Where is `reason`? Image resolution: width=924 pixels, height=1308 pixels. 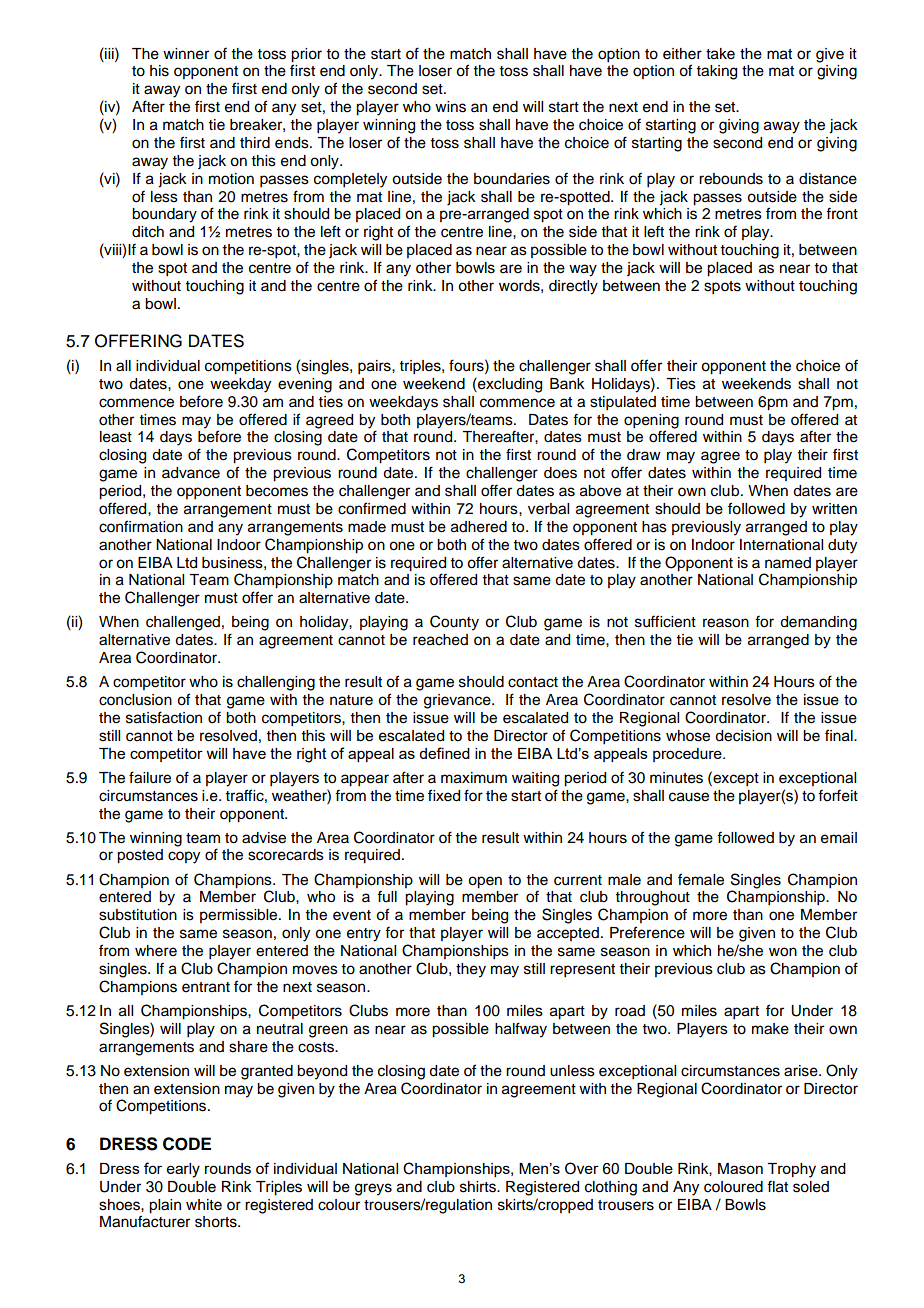
reason is located at coordinates (726, 623).
